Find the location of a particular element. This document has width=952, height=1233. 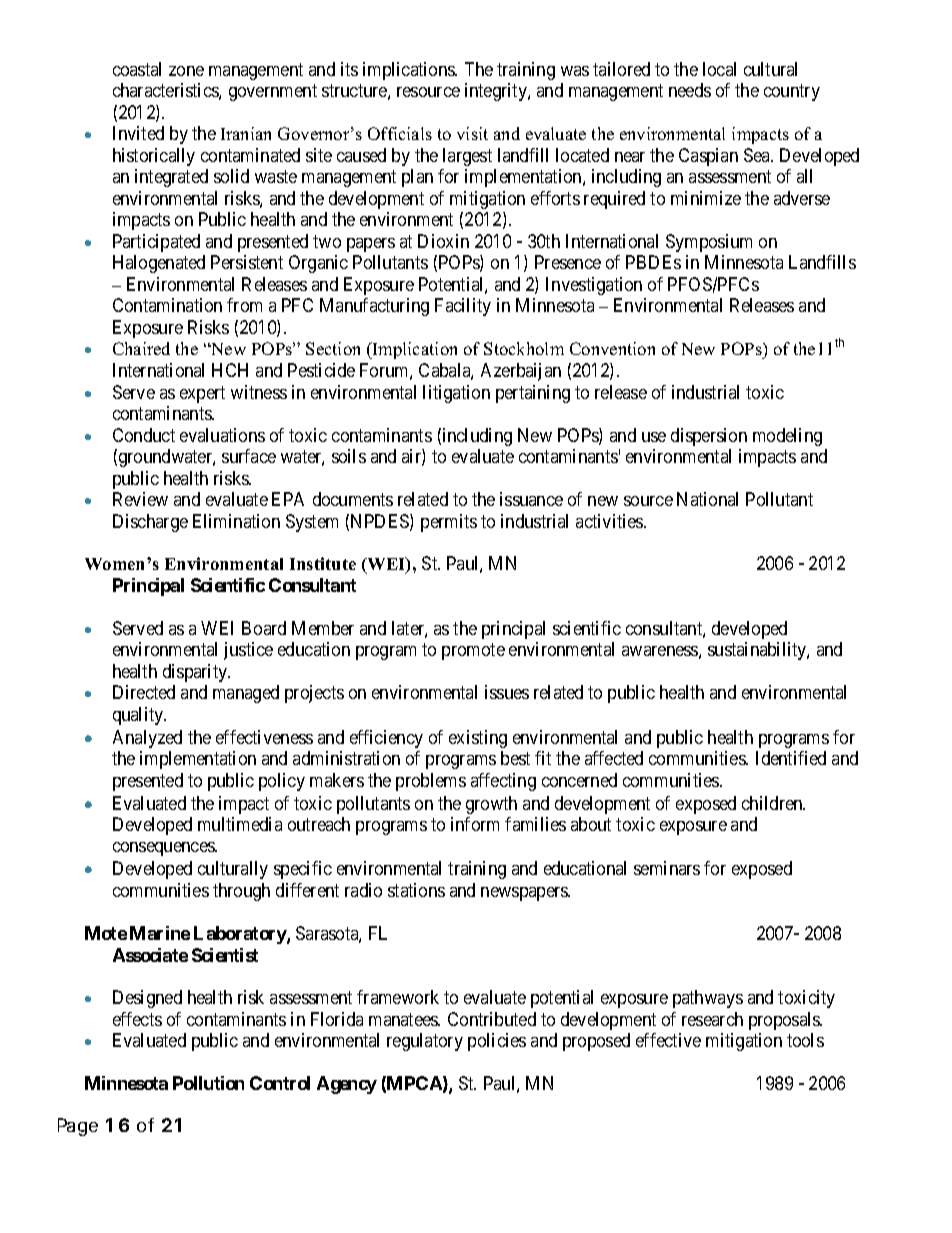

litigation is located at coordinates (456, 394).
